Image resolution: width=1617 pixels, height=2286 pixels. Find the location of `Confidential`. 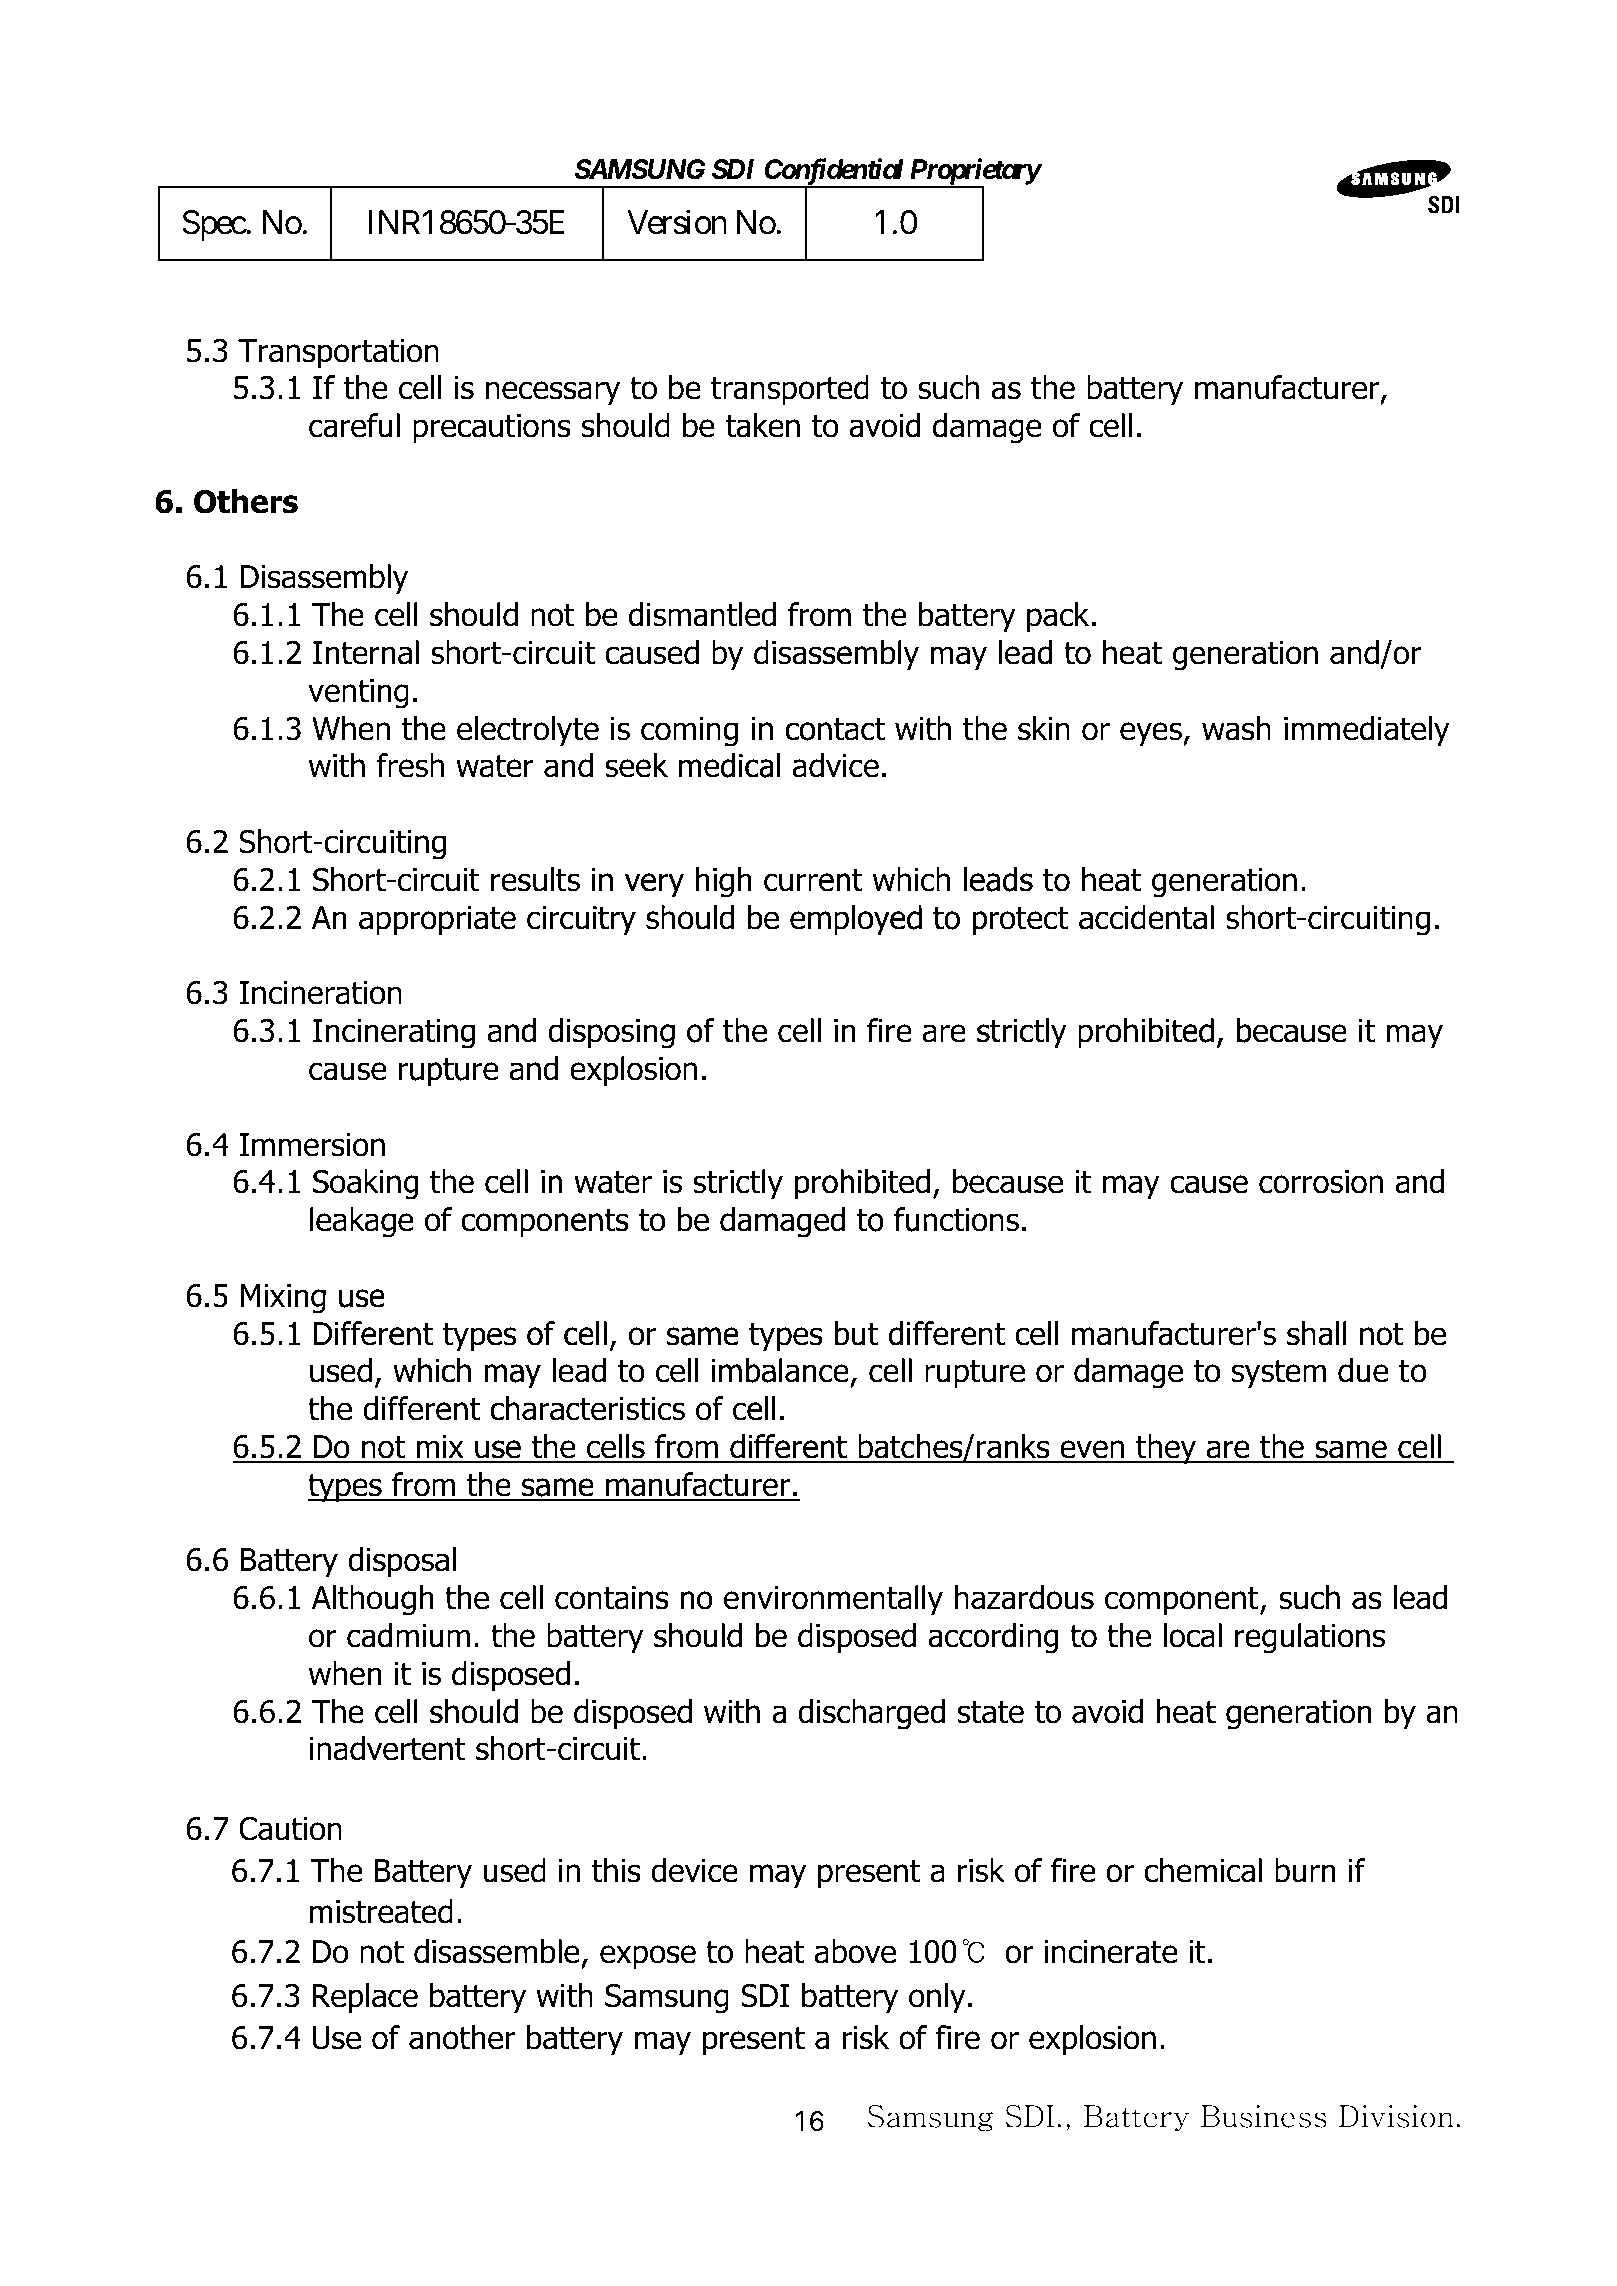

Confidential is located at coordinates (834, 173).
